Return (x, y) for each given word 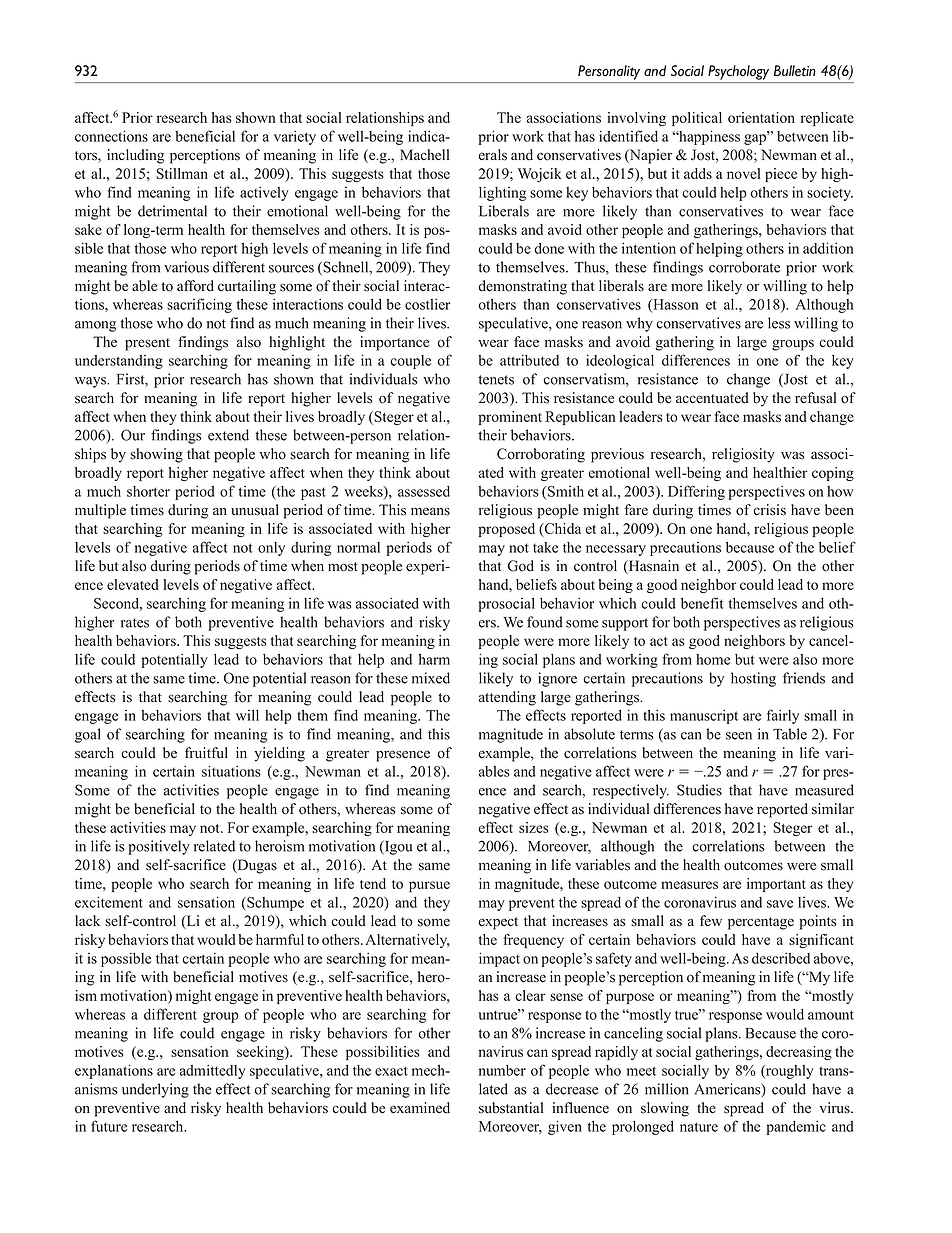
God (521, 566)
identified (628, 136)
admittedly (213, 1071)
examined (420, 1108)
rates (135, 623)
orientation (761, 117)
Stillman (182, 173)
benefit (702, 603)
